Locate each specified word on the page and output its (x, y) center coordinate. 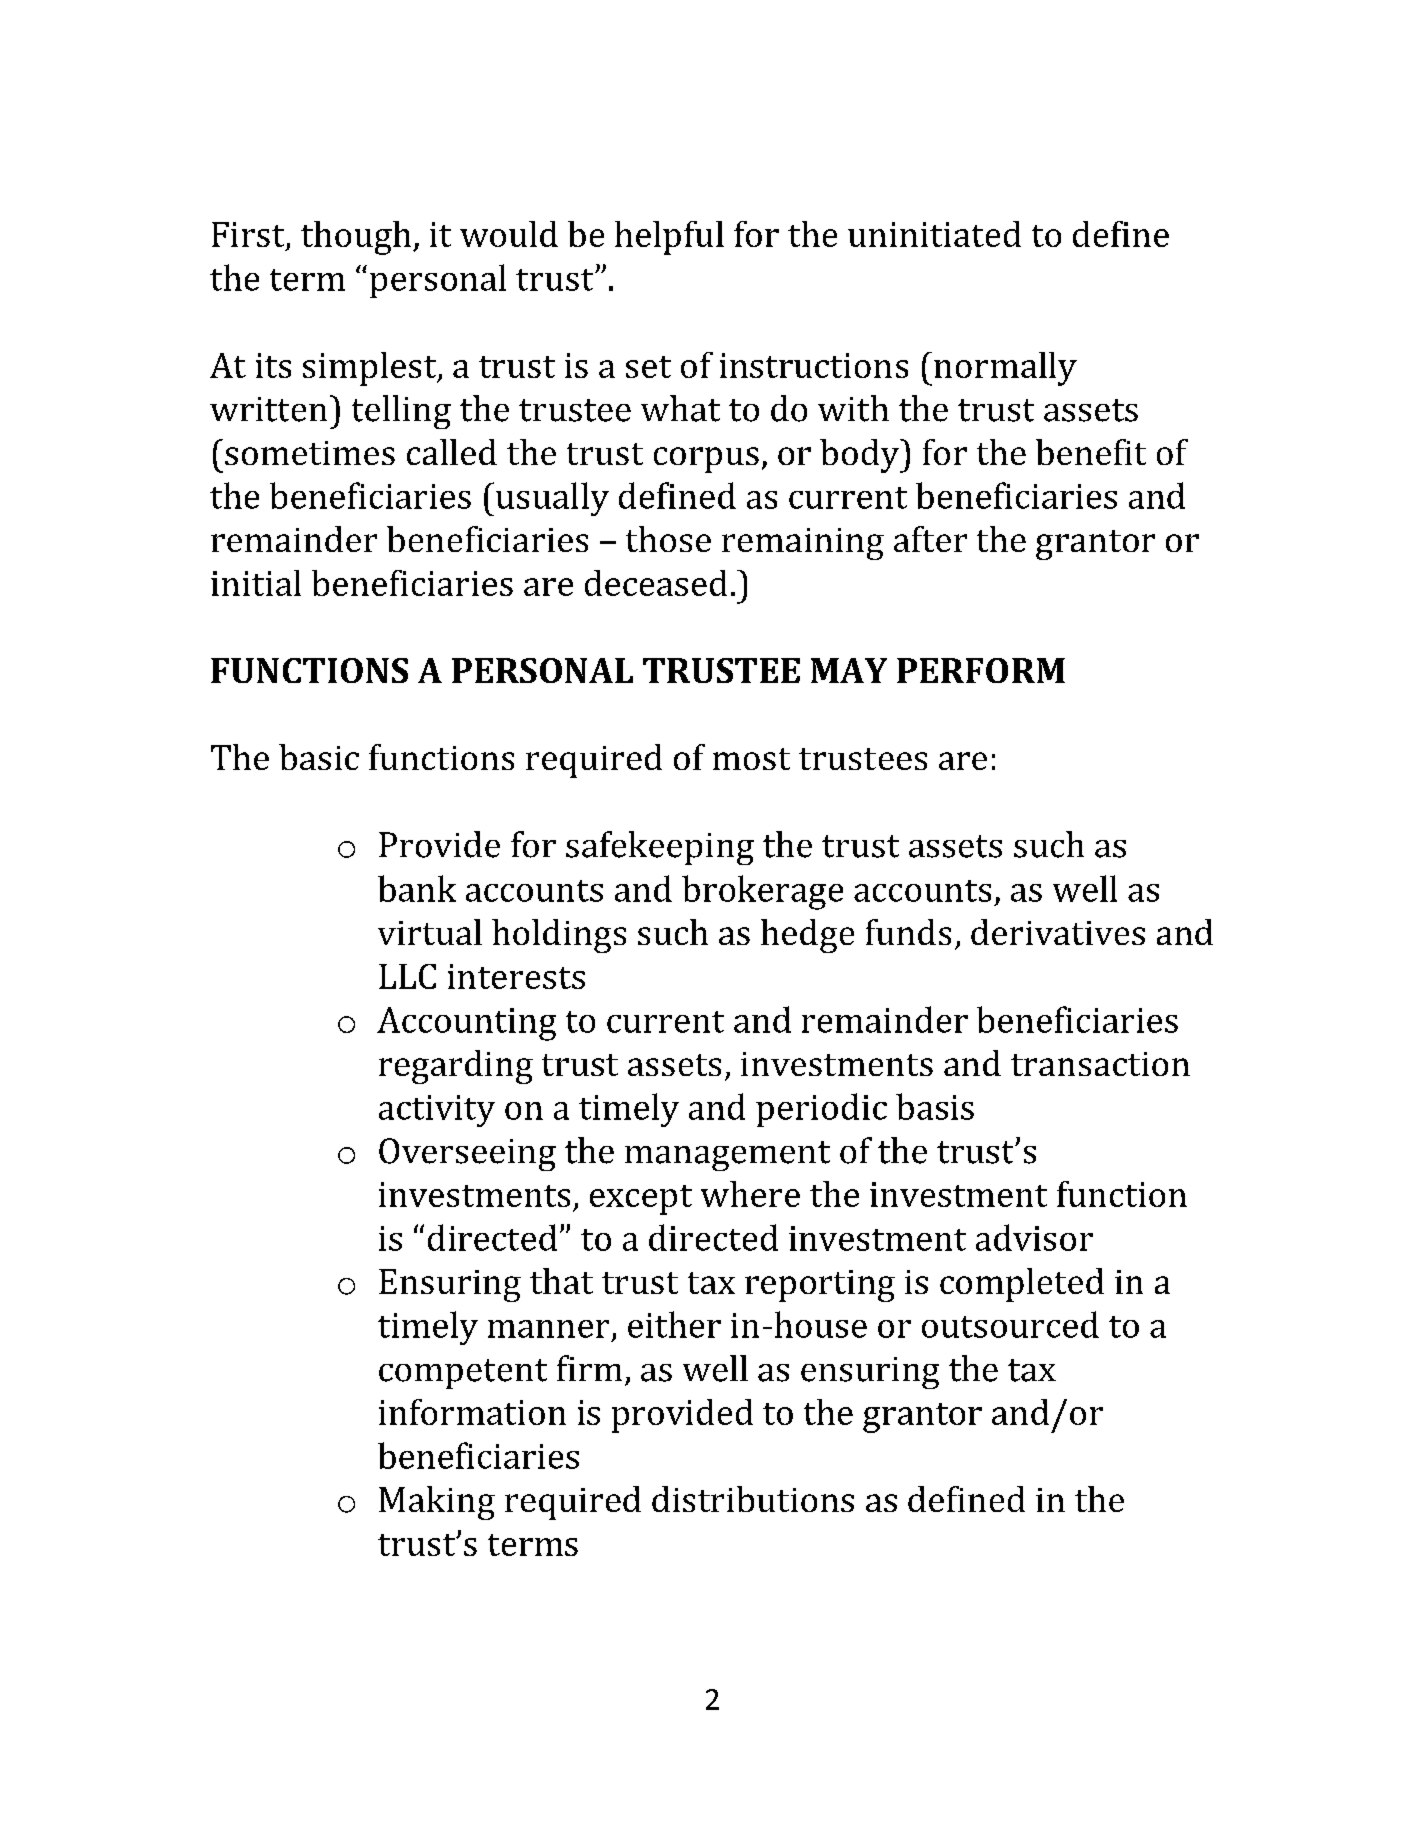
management (727, 1156)
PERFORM (981, 670)
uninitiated (934, 234)
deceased (656, 583)
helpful (669, 238)
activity (437, 1111)
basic (319, 757)
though (357, 238)
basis (935, 1106)
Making (437, 1503)
